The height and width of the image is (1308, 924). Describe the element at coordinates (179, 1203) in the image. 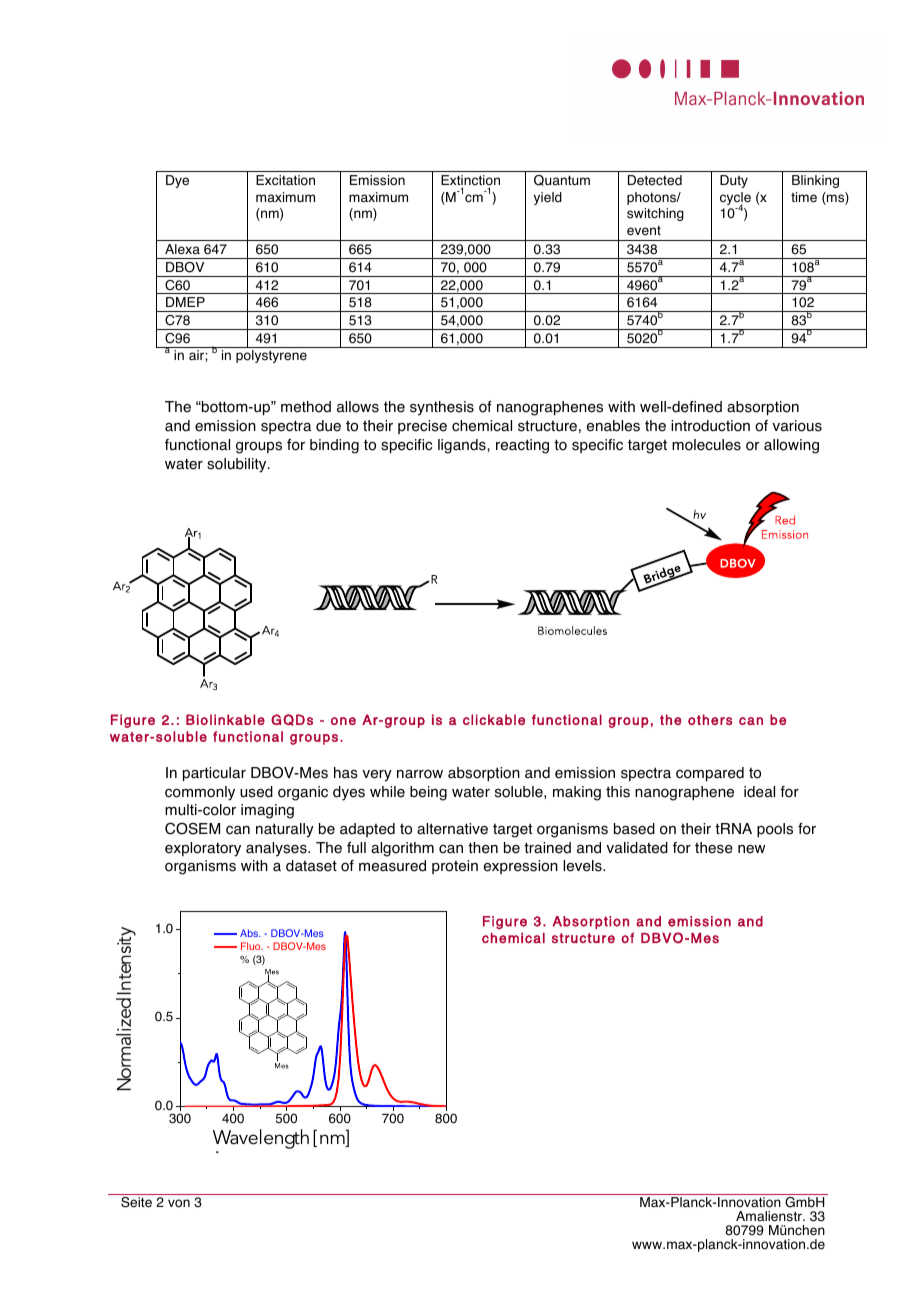

I see `von` at that location.
